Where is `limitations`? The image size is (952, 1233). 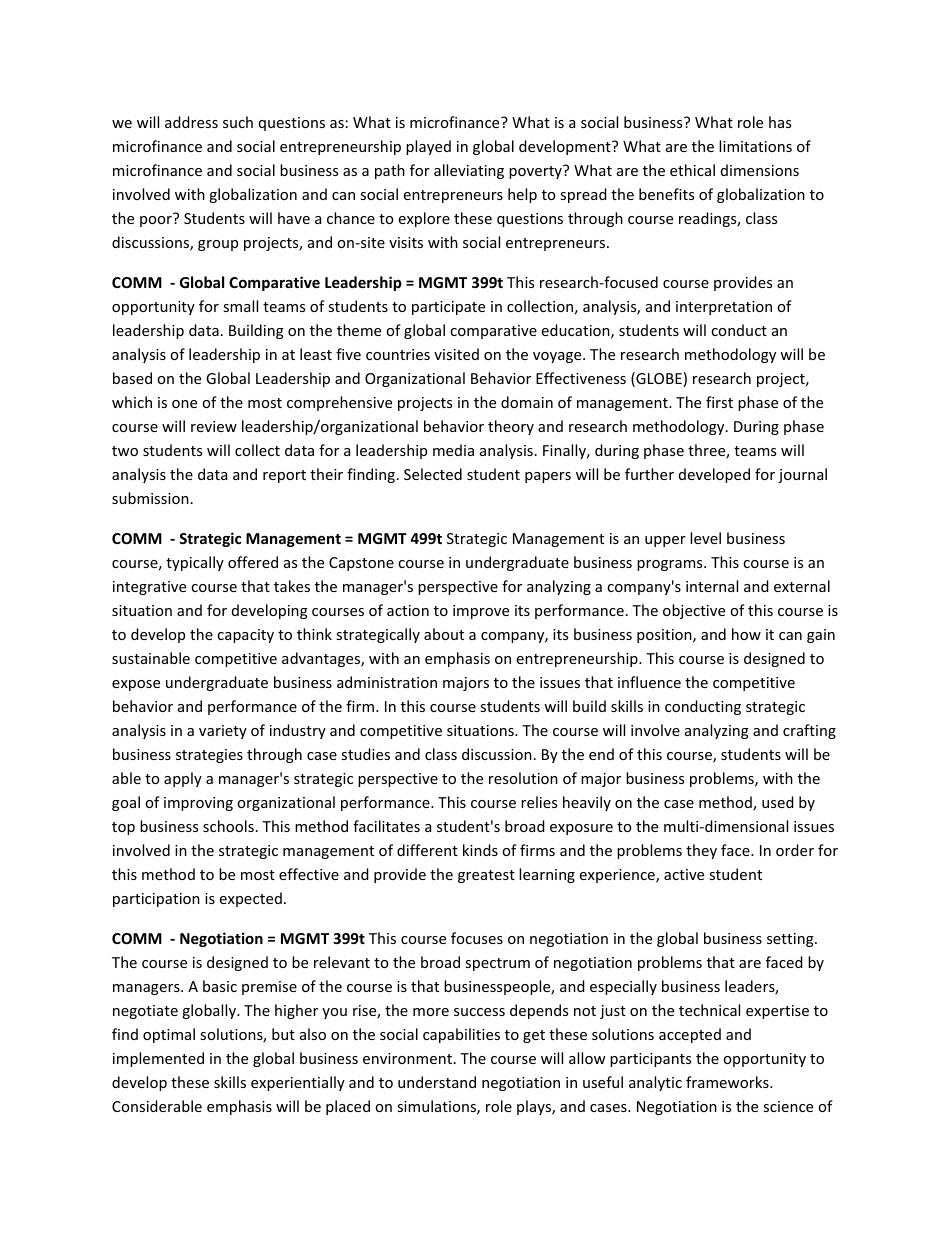
limitations is located at coordinates (755, 146).
